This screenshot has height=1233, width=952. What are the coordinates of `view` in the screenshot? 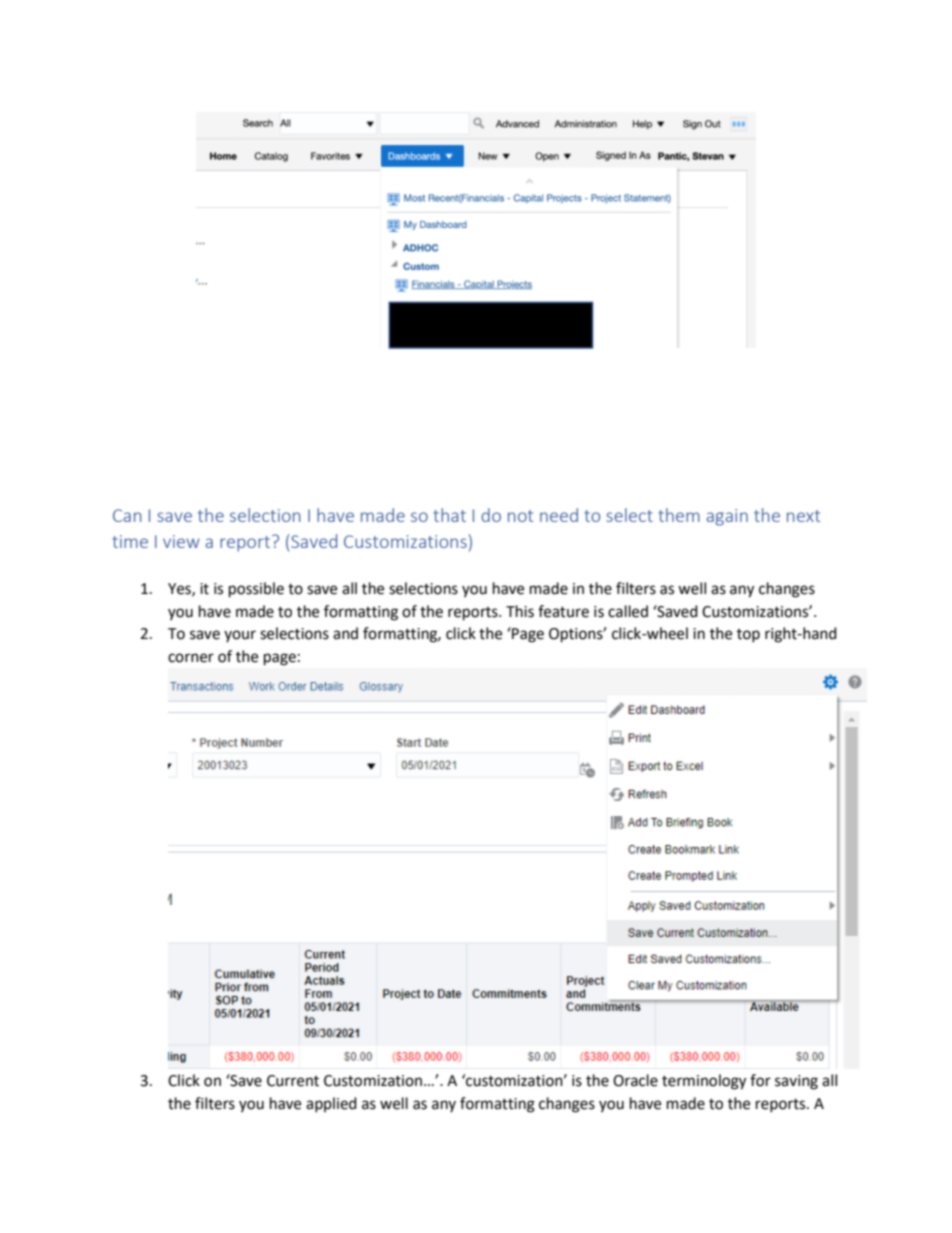 It's located at (181, 541).
